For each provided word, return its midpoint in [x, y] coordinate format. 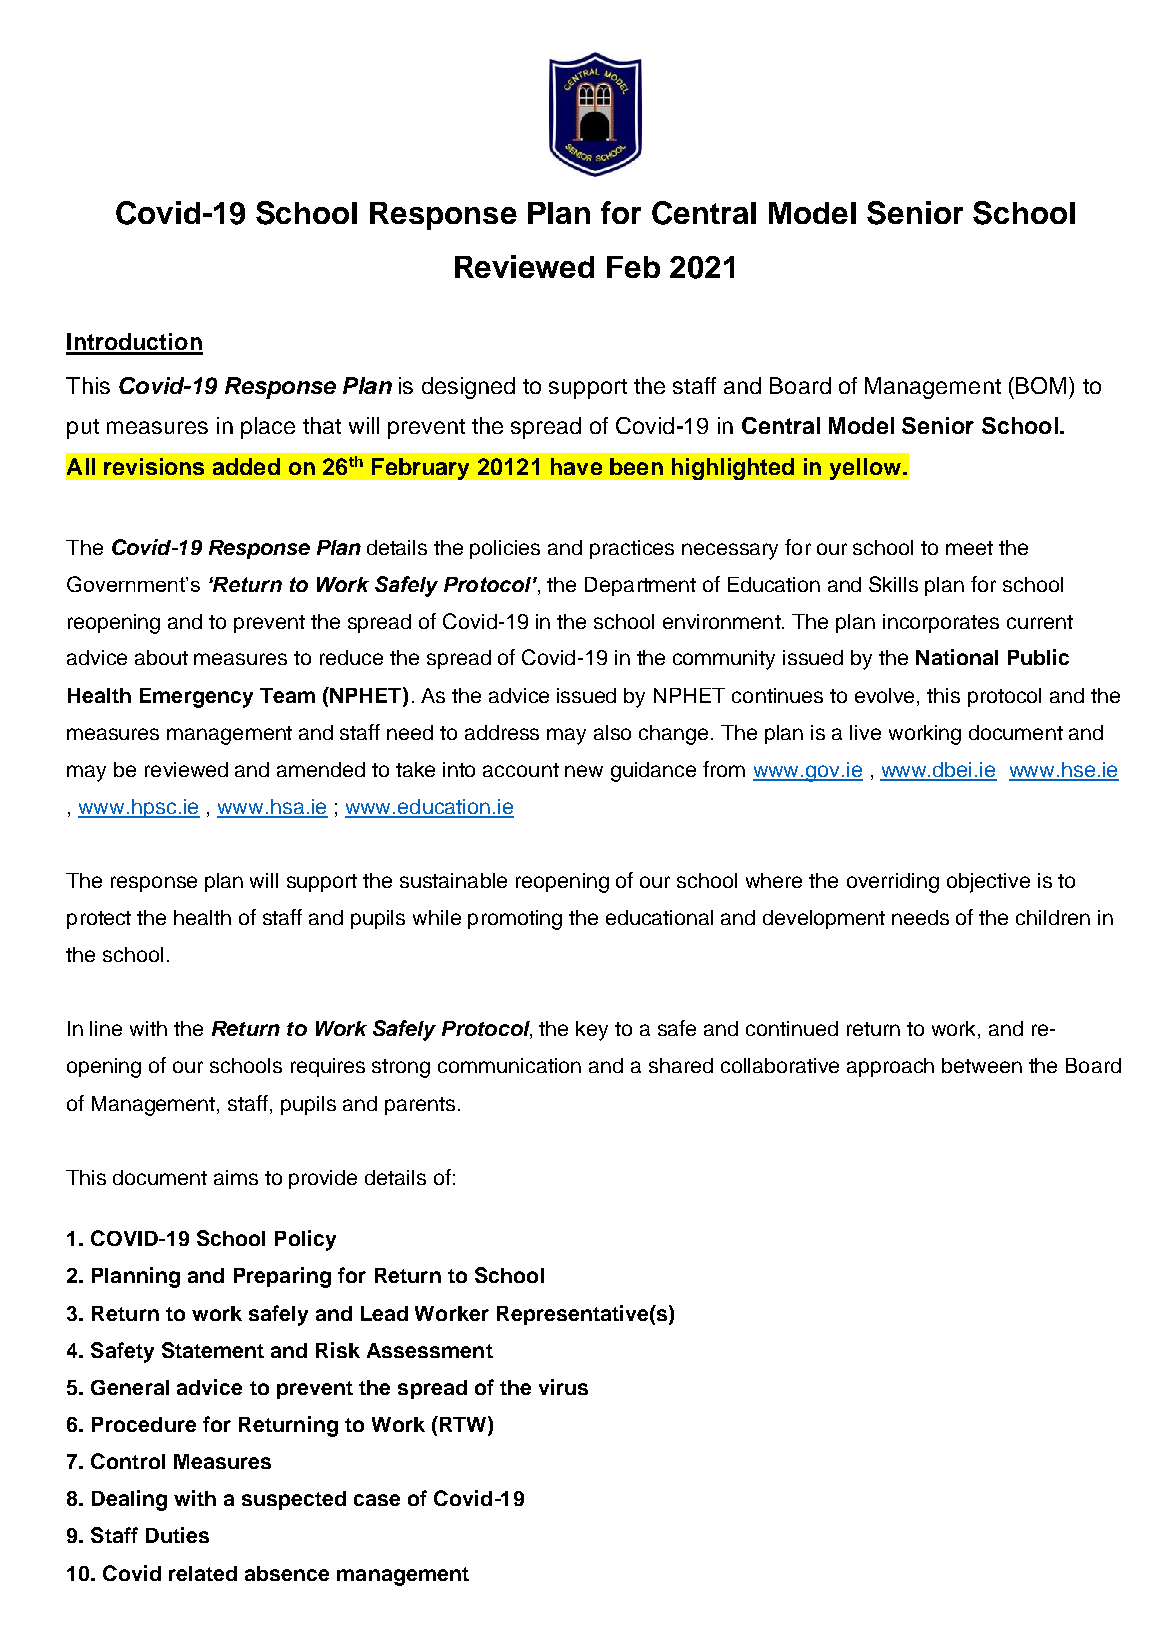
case [377, 1500]
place [268, 428]
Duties [177, 1535]
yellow [865, 469]
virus [563, 1387]
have [576, 466]
